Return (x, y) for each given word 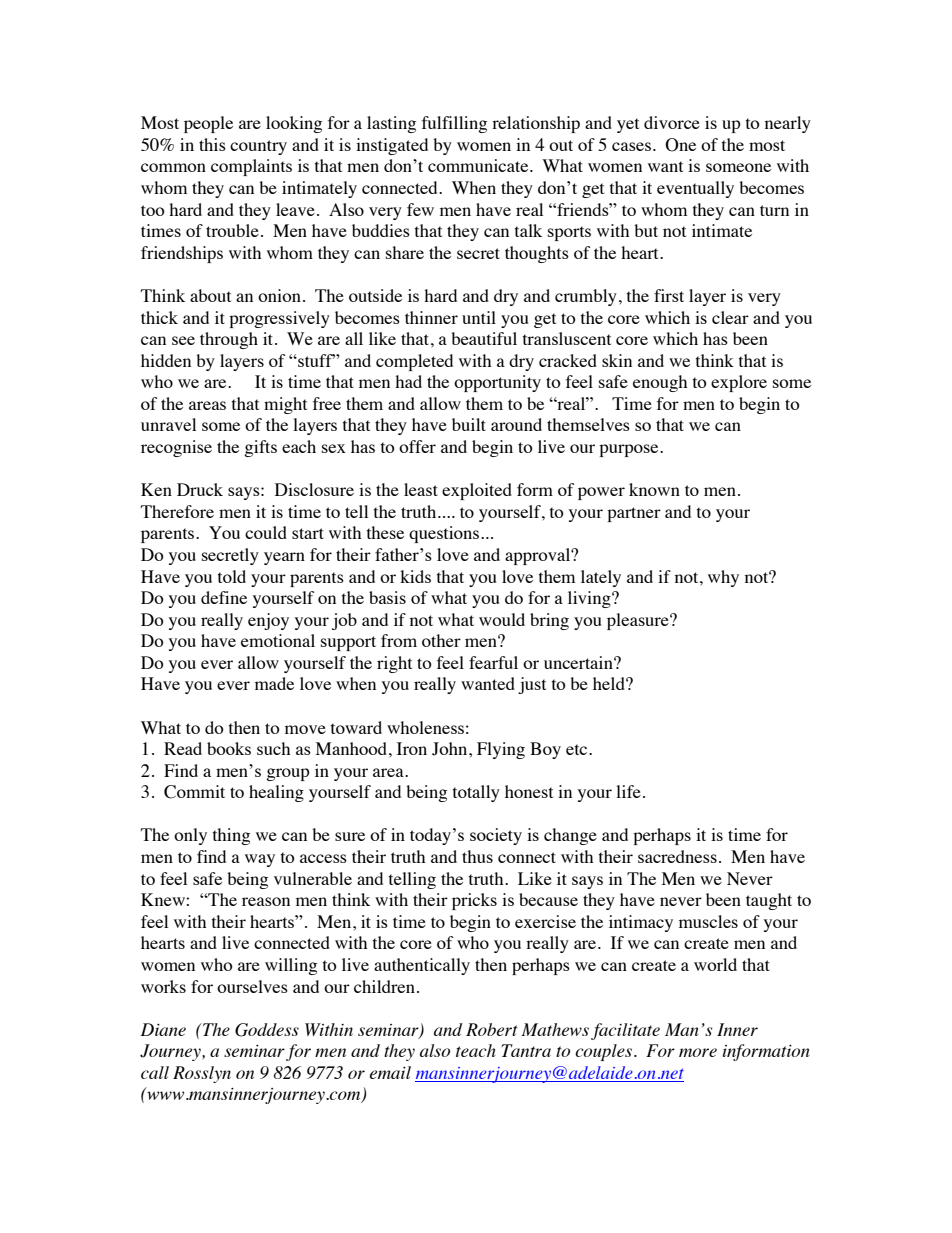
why (723, 578)
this (212, 144)
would (502, 619)
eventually (695, 189)
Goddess (267, 1030)
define (224, 597)
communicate (479, 165)
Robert (492, 1029)
